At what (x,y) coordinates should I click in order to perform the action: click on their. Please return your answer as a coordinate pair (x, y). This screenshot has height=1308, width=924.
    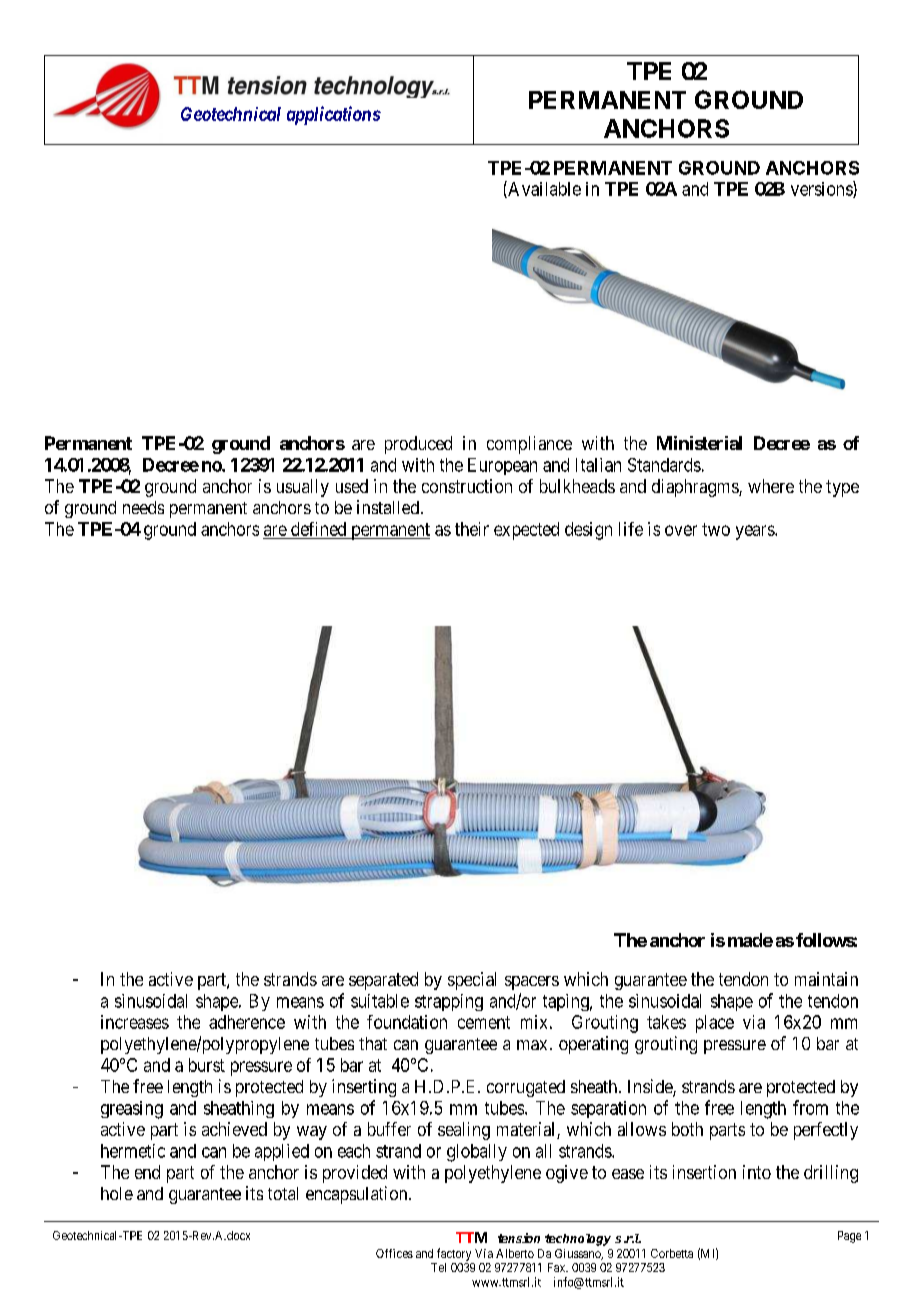
    Looking at the image, I should click on (472, 529).
